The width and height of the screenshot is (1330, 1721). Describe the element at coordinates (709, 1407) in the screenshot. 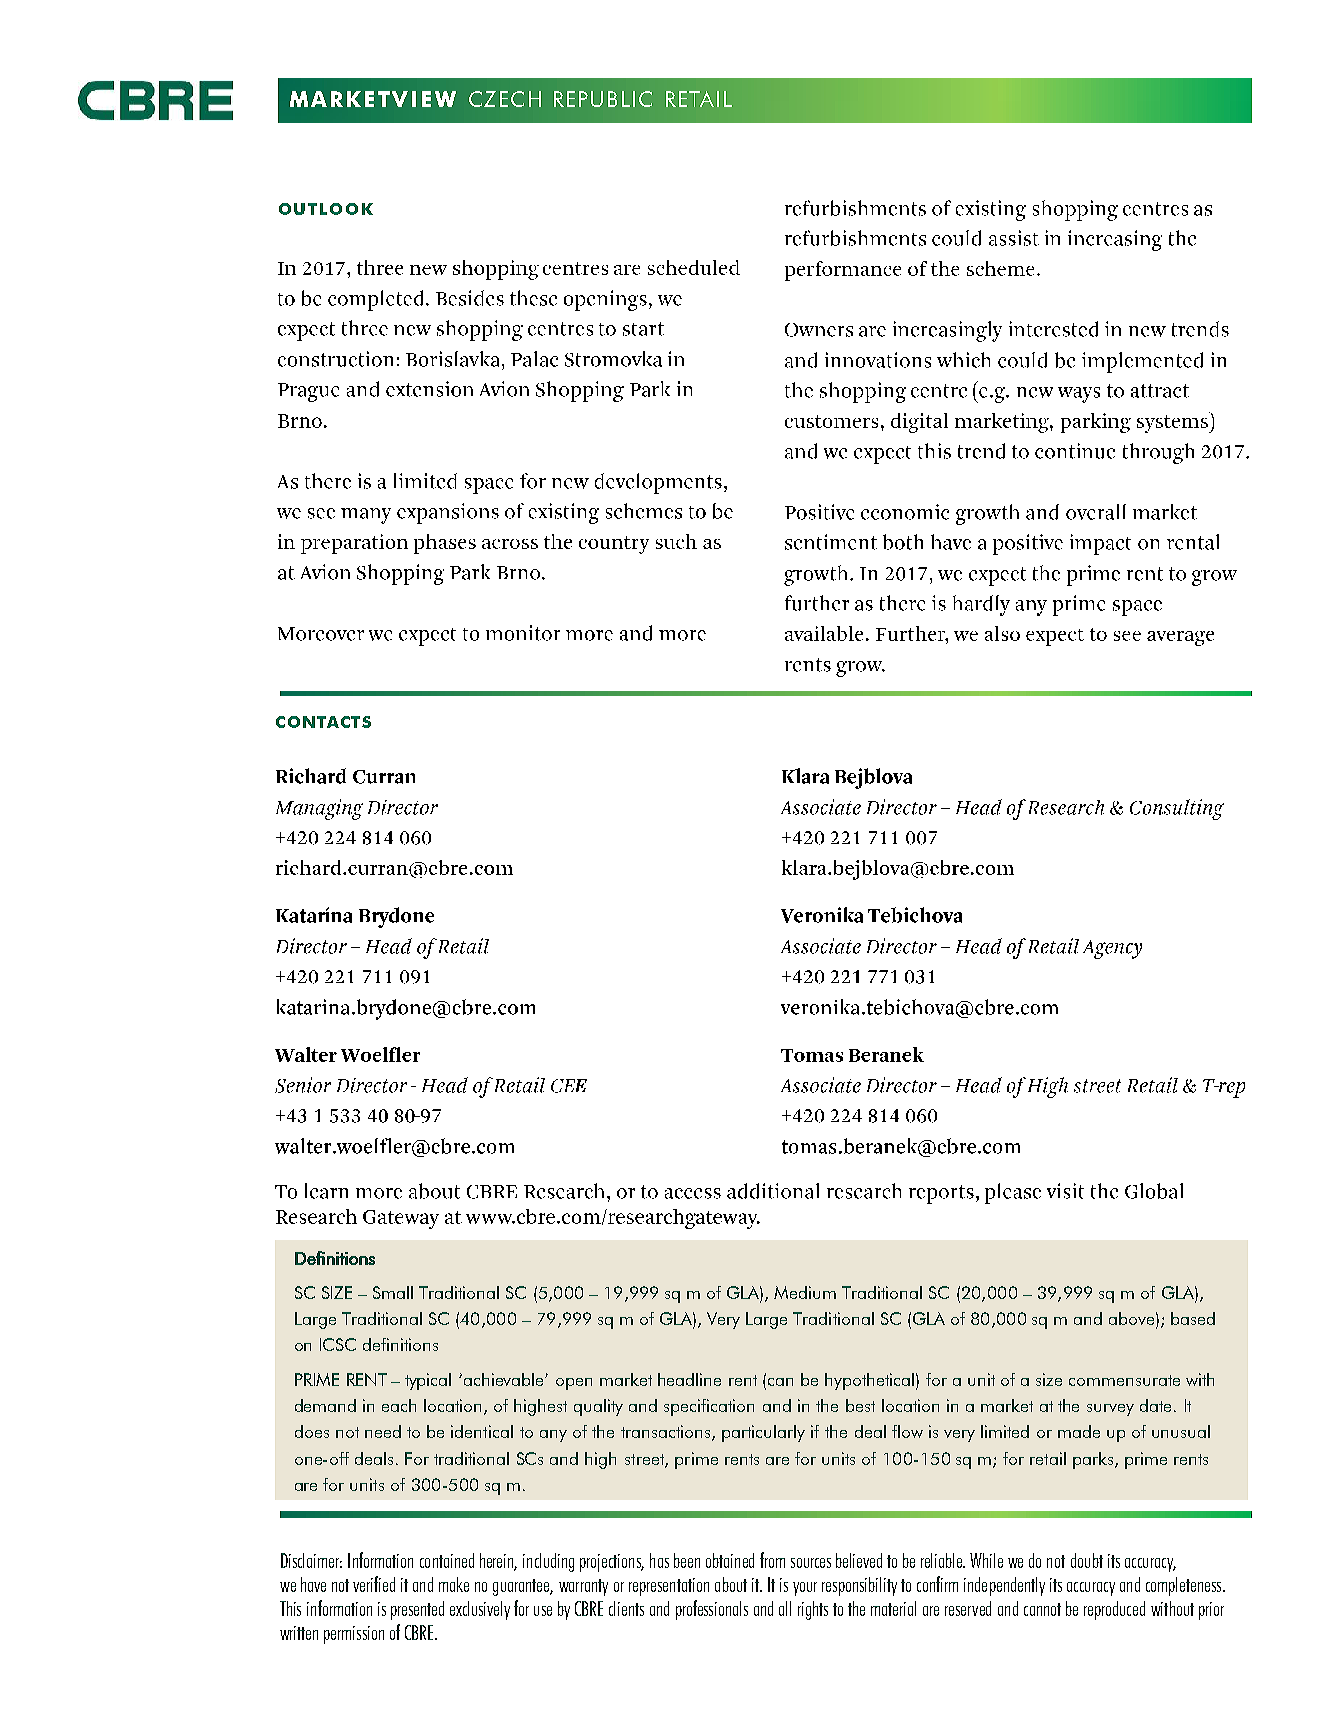

I see `specification` at that location.
